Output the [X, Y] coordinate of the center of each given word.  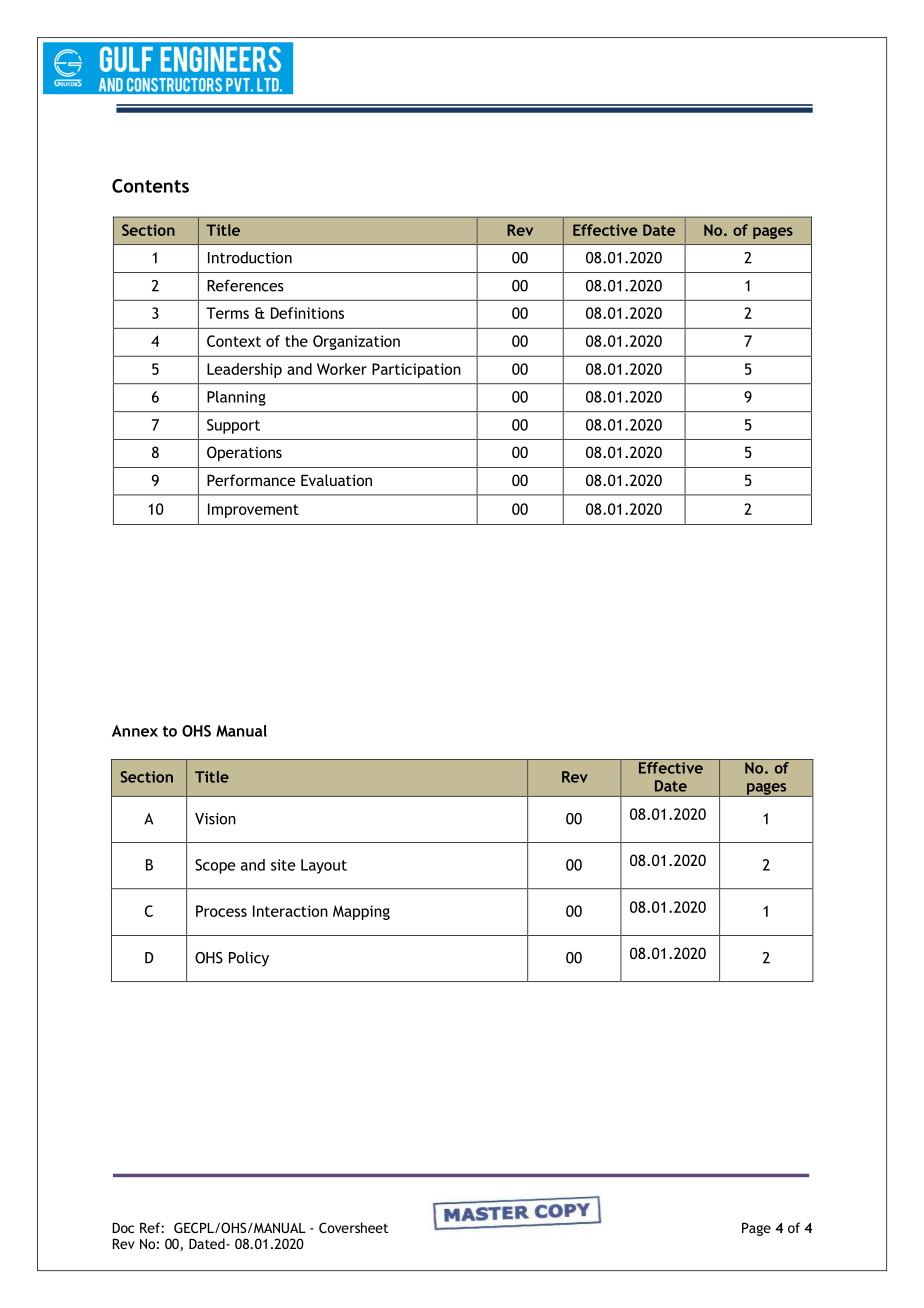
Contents [150, 186]
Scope [215, 866]
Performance [251, 480]
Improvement [253, 510]
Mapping [361, 912]
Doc [123, 1228]
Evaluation [336, 480]
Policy [249, 959]
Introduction [250, 257]
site [283, 865]
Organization [356, 342]
